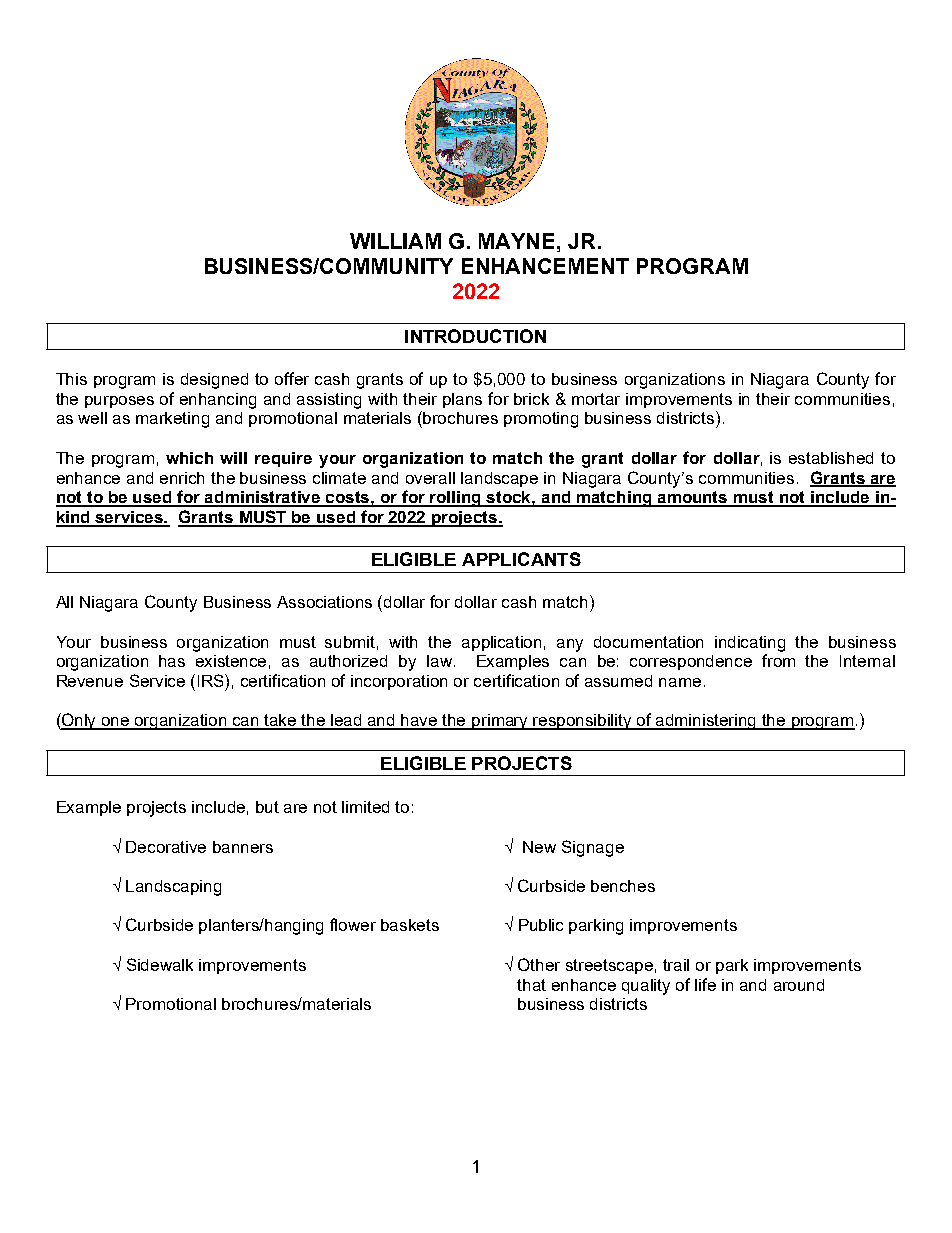  Describe the element at coordinates (182, 478) in the screenshot. I see `enrich` at that location.
